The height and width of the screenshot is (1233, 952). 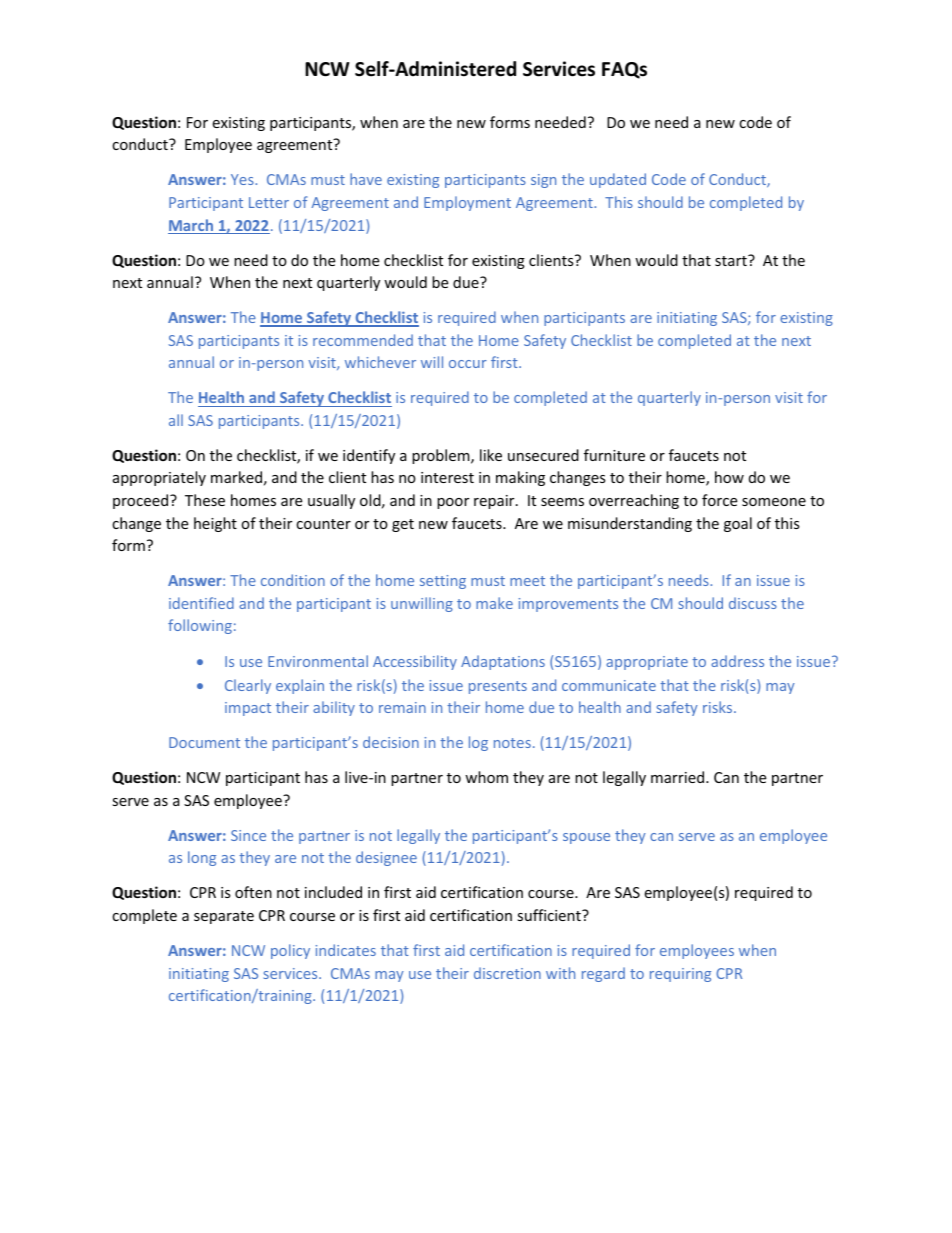 I want to click on Yes, so click(x=243, y=179).
